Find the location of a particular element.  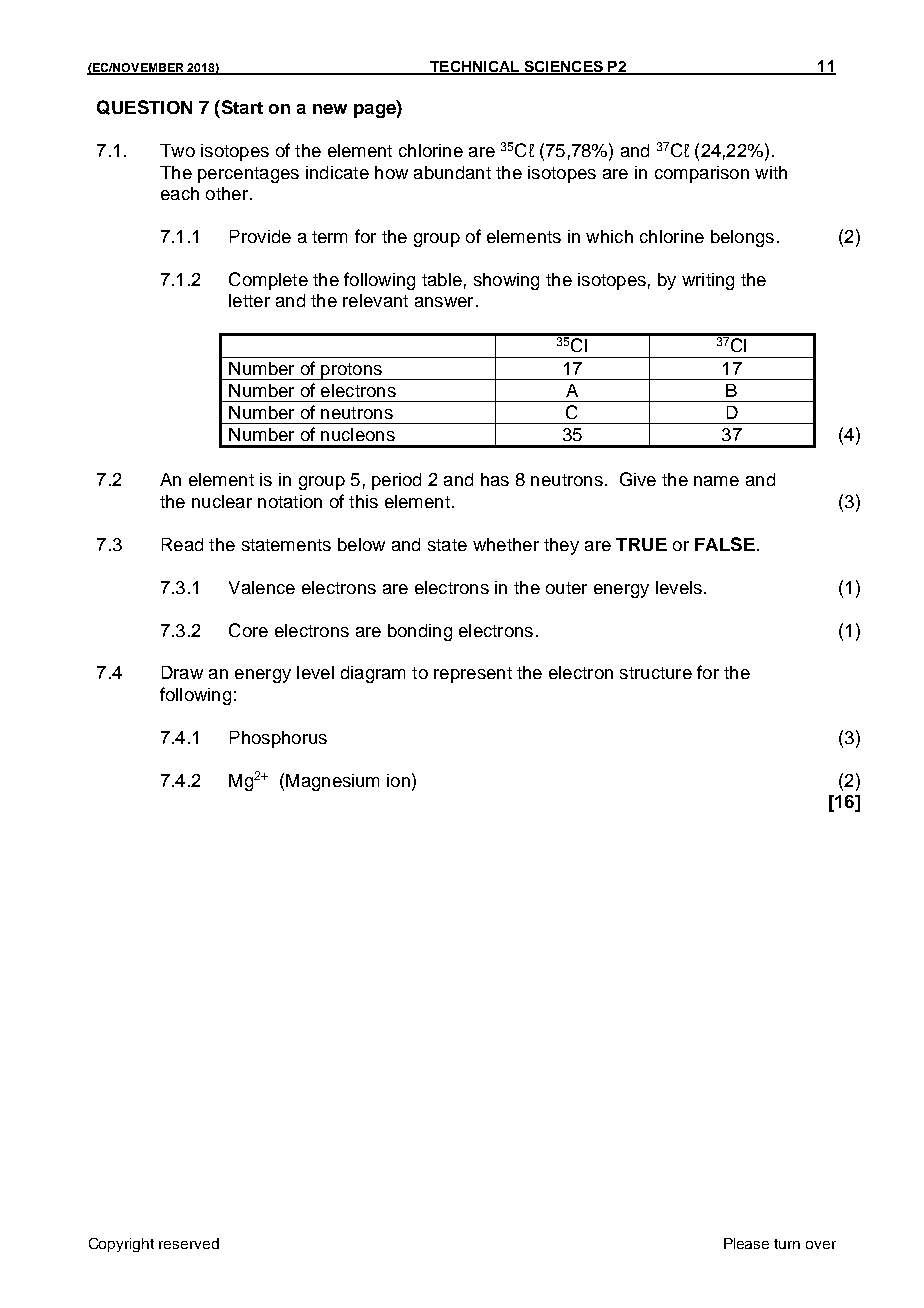

with is located at coordinates (771, 172).
